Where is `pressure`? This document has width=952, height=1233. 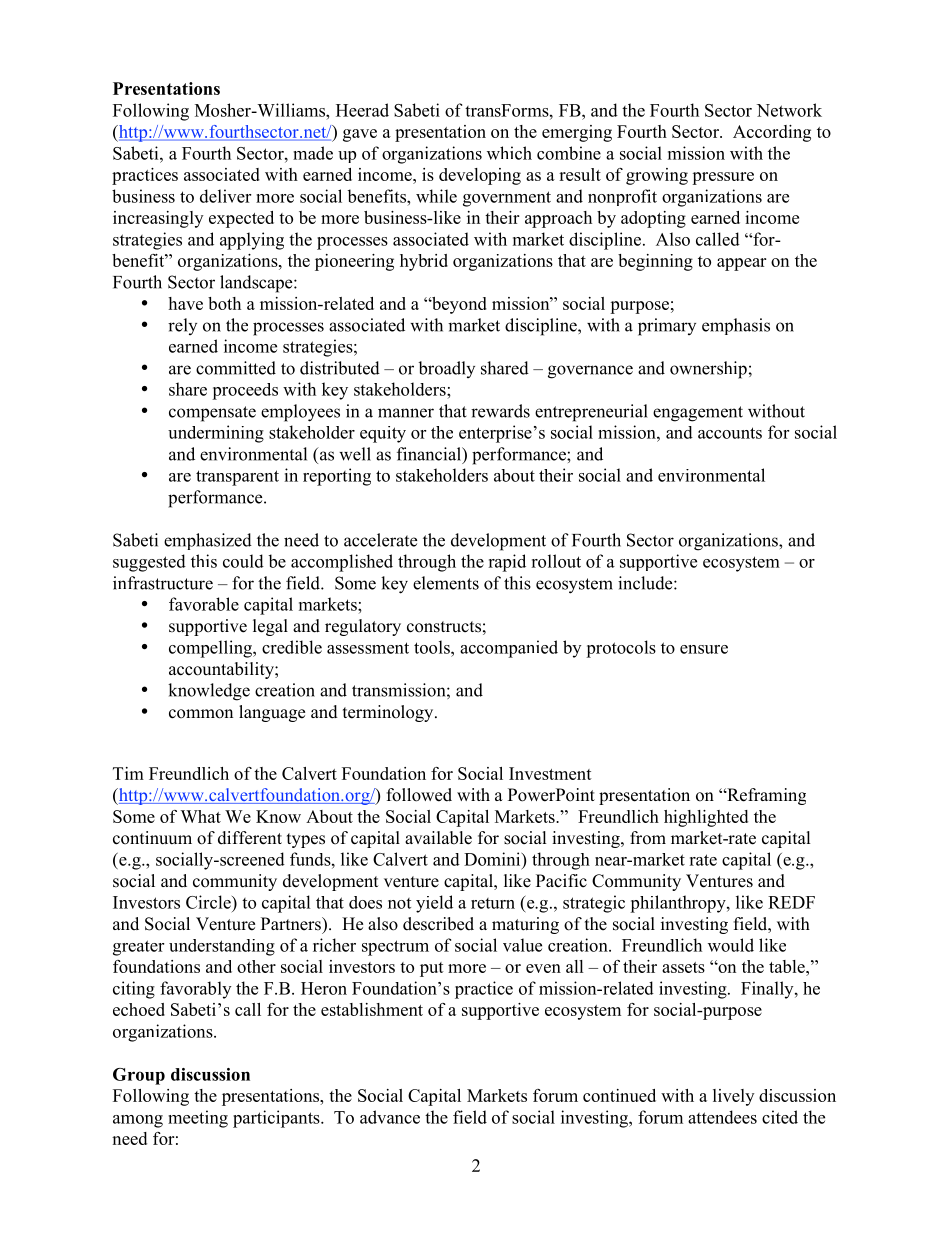 pressure is located at coordinates (723, 178).
